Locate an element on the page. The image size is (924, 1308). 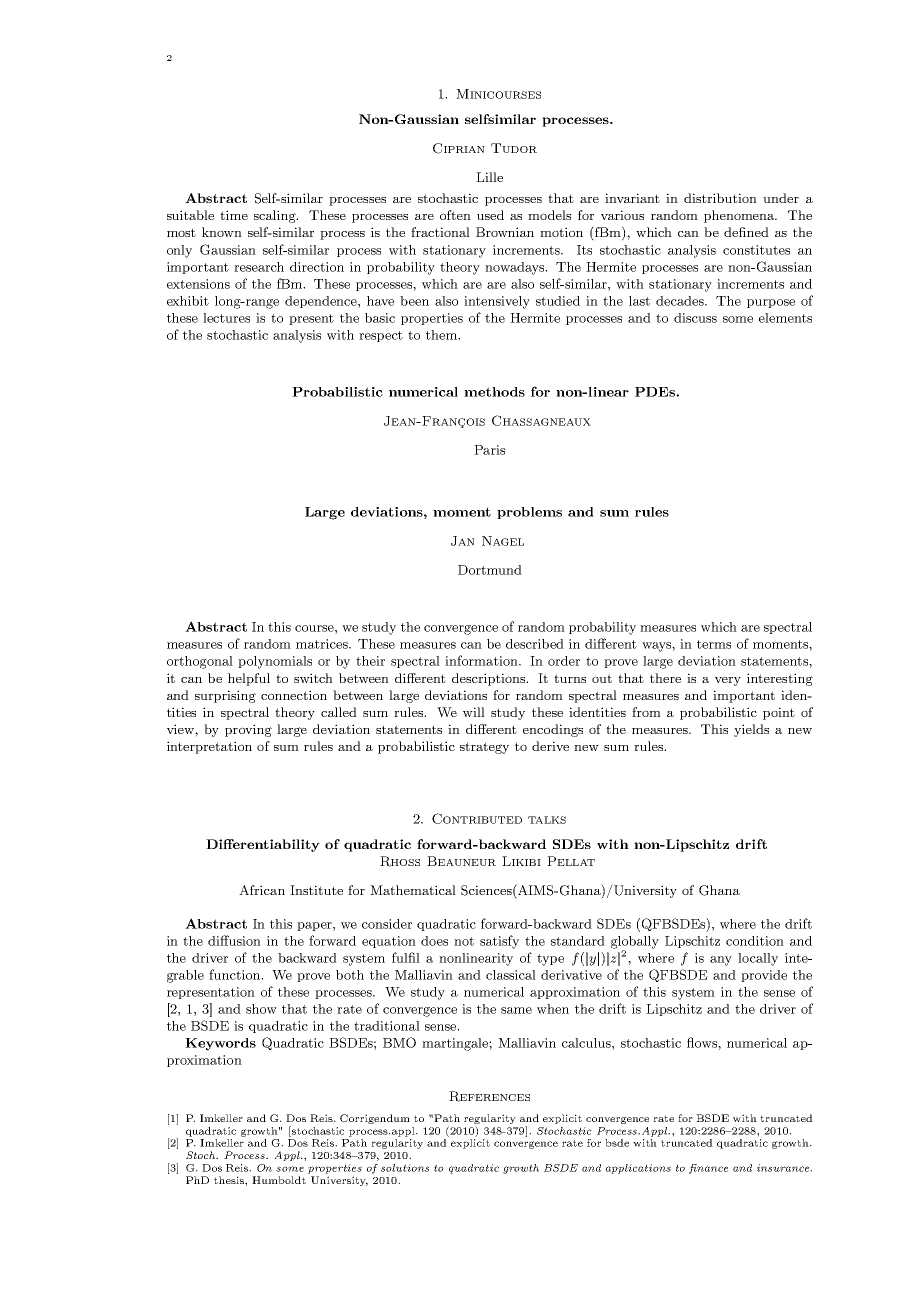
very is located at coordinates (728, 681).
